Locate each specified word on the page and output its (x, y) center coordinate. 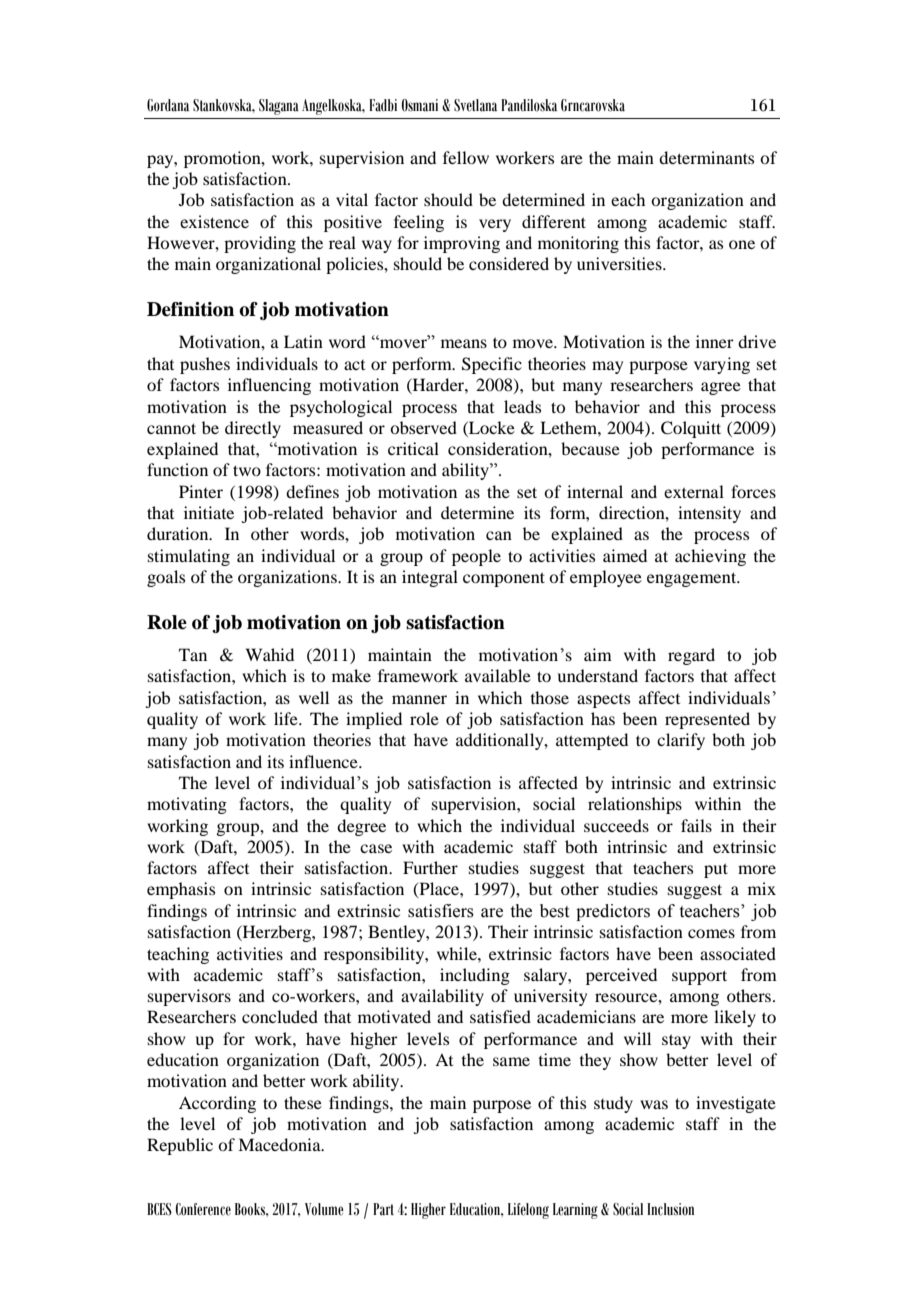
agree (721, 388)
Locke (491, 427)
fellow (466, 157)
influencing (269, 386)
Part (383, 1209)
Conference (203, 1209)
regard (691, 656)
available (498, 675)
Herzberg (277, 933)
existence (214, 221)
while (458, 953)
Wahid (270, 654)
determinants (706, 157)
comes (711, 933)
